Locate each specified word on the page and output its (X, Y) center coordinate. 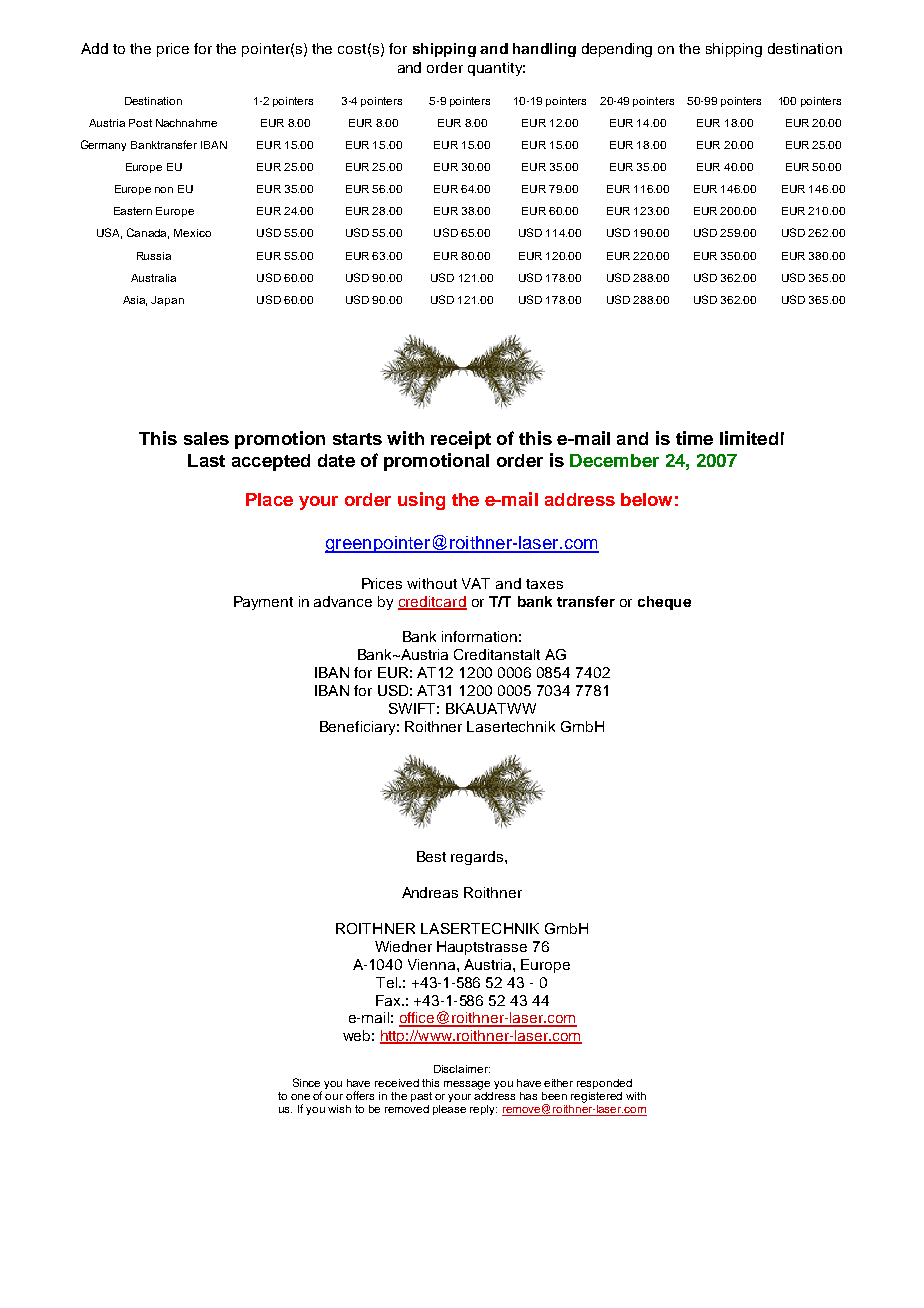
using (421, 501)
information (479, 636)
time (694, 438)
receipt (461, 440)
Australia (153, 278)
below (646, 499)
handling (544, 50)
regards (478, 858)
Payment (263, 603)
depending (617, 50)
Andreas (430, 892)
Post (140, 123)
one (300, 1097)
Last (206, 460)
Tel (388, 982)
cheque (664, 603)
